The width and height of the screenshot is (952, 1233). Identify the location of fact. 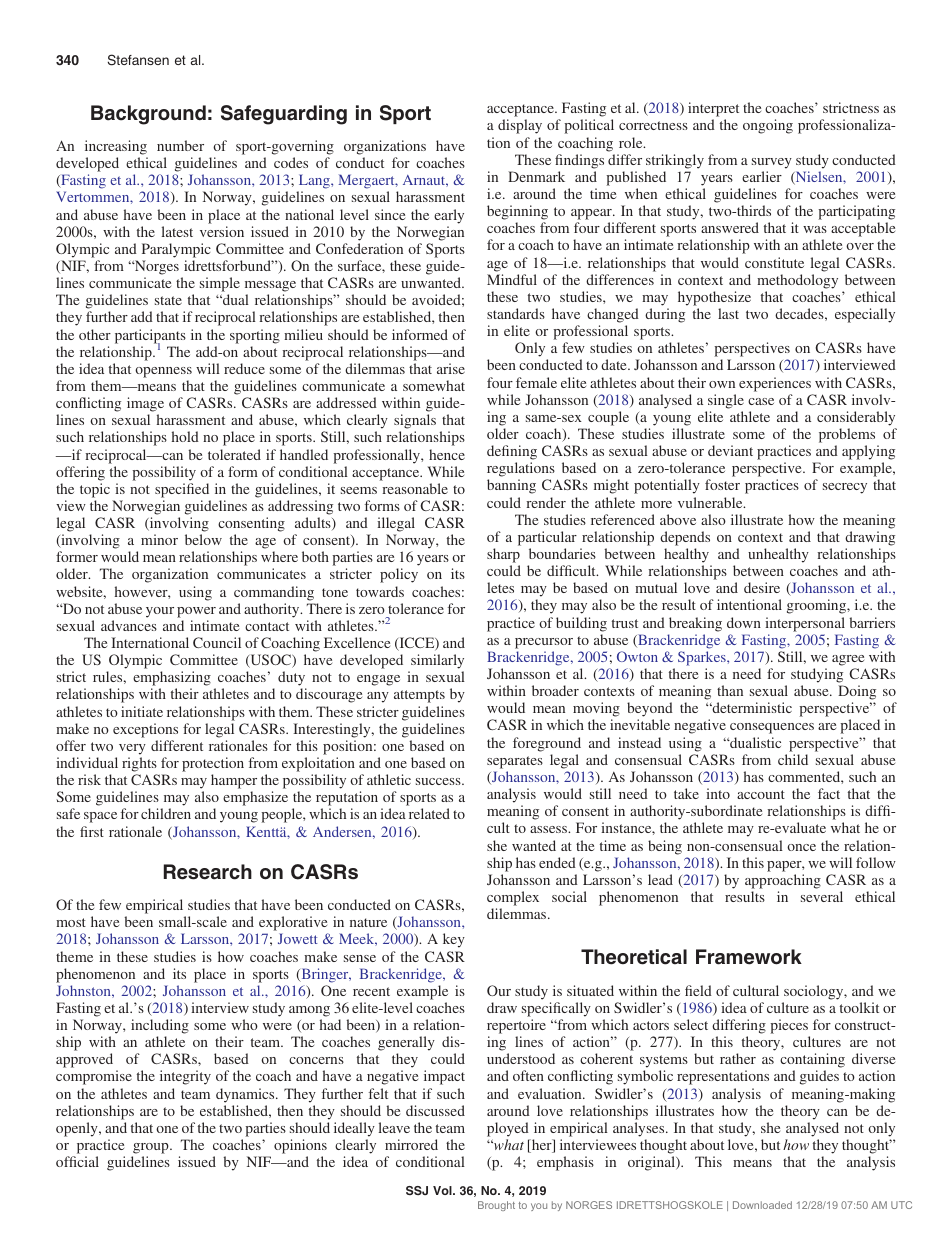
(829, 793).
